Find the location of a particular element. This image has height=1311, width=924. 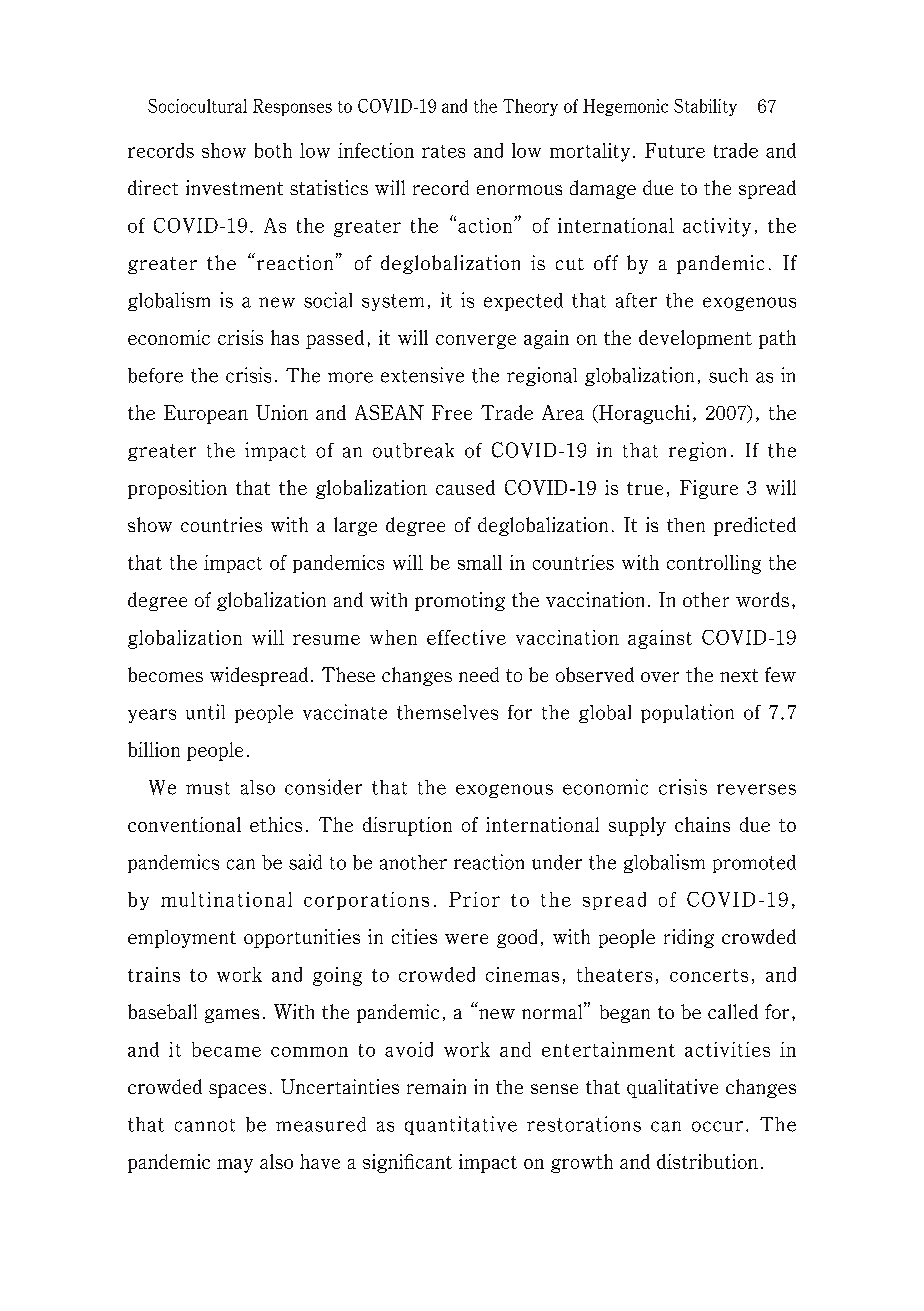

next is located at coordinates (739, 675).
